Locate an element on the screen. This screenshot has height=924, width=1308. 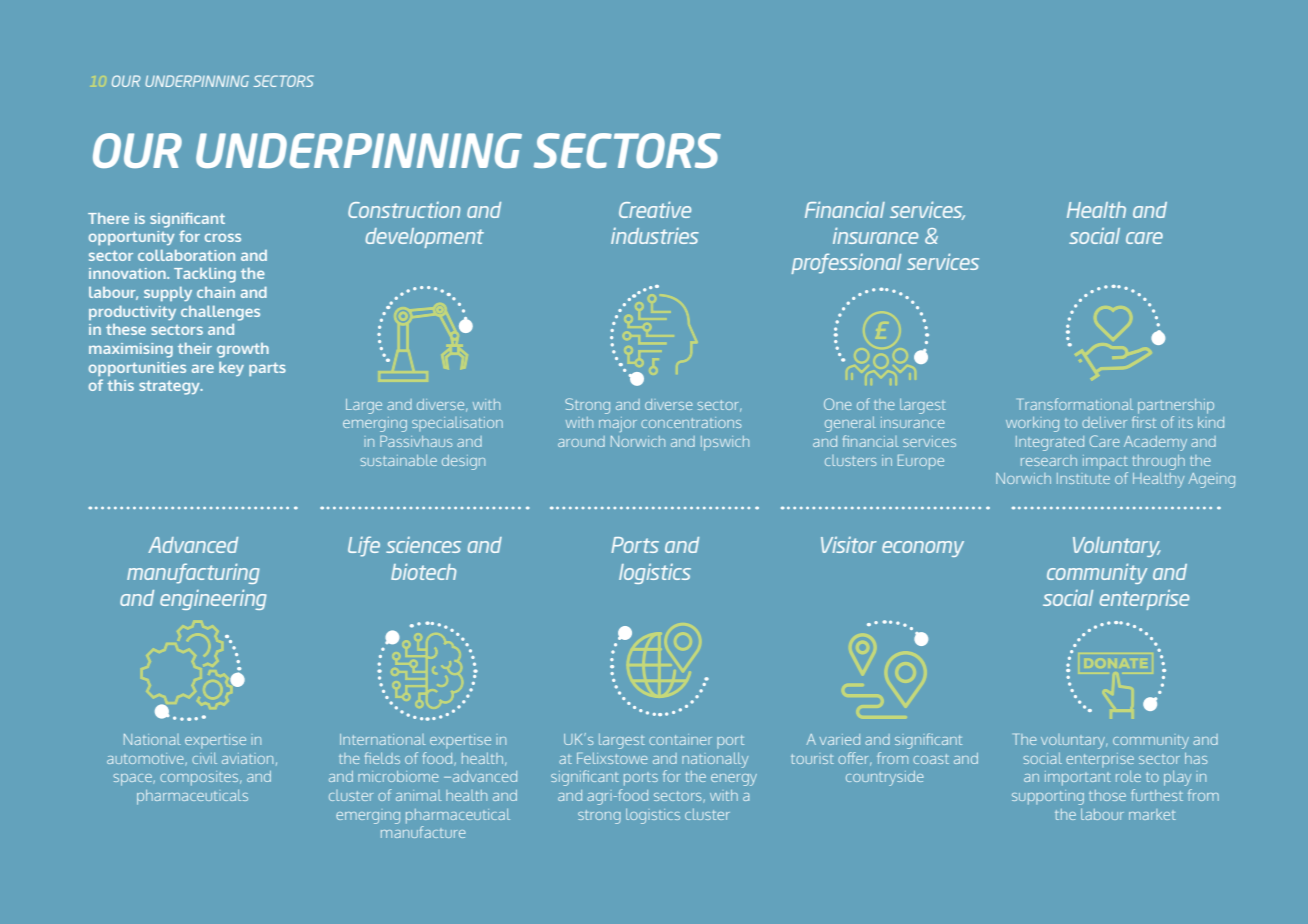
Institute is located at coordinates (1083, 478).
